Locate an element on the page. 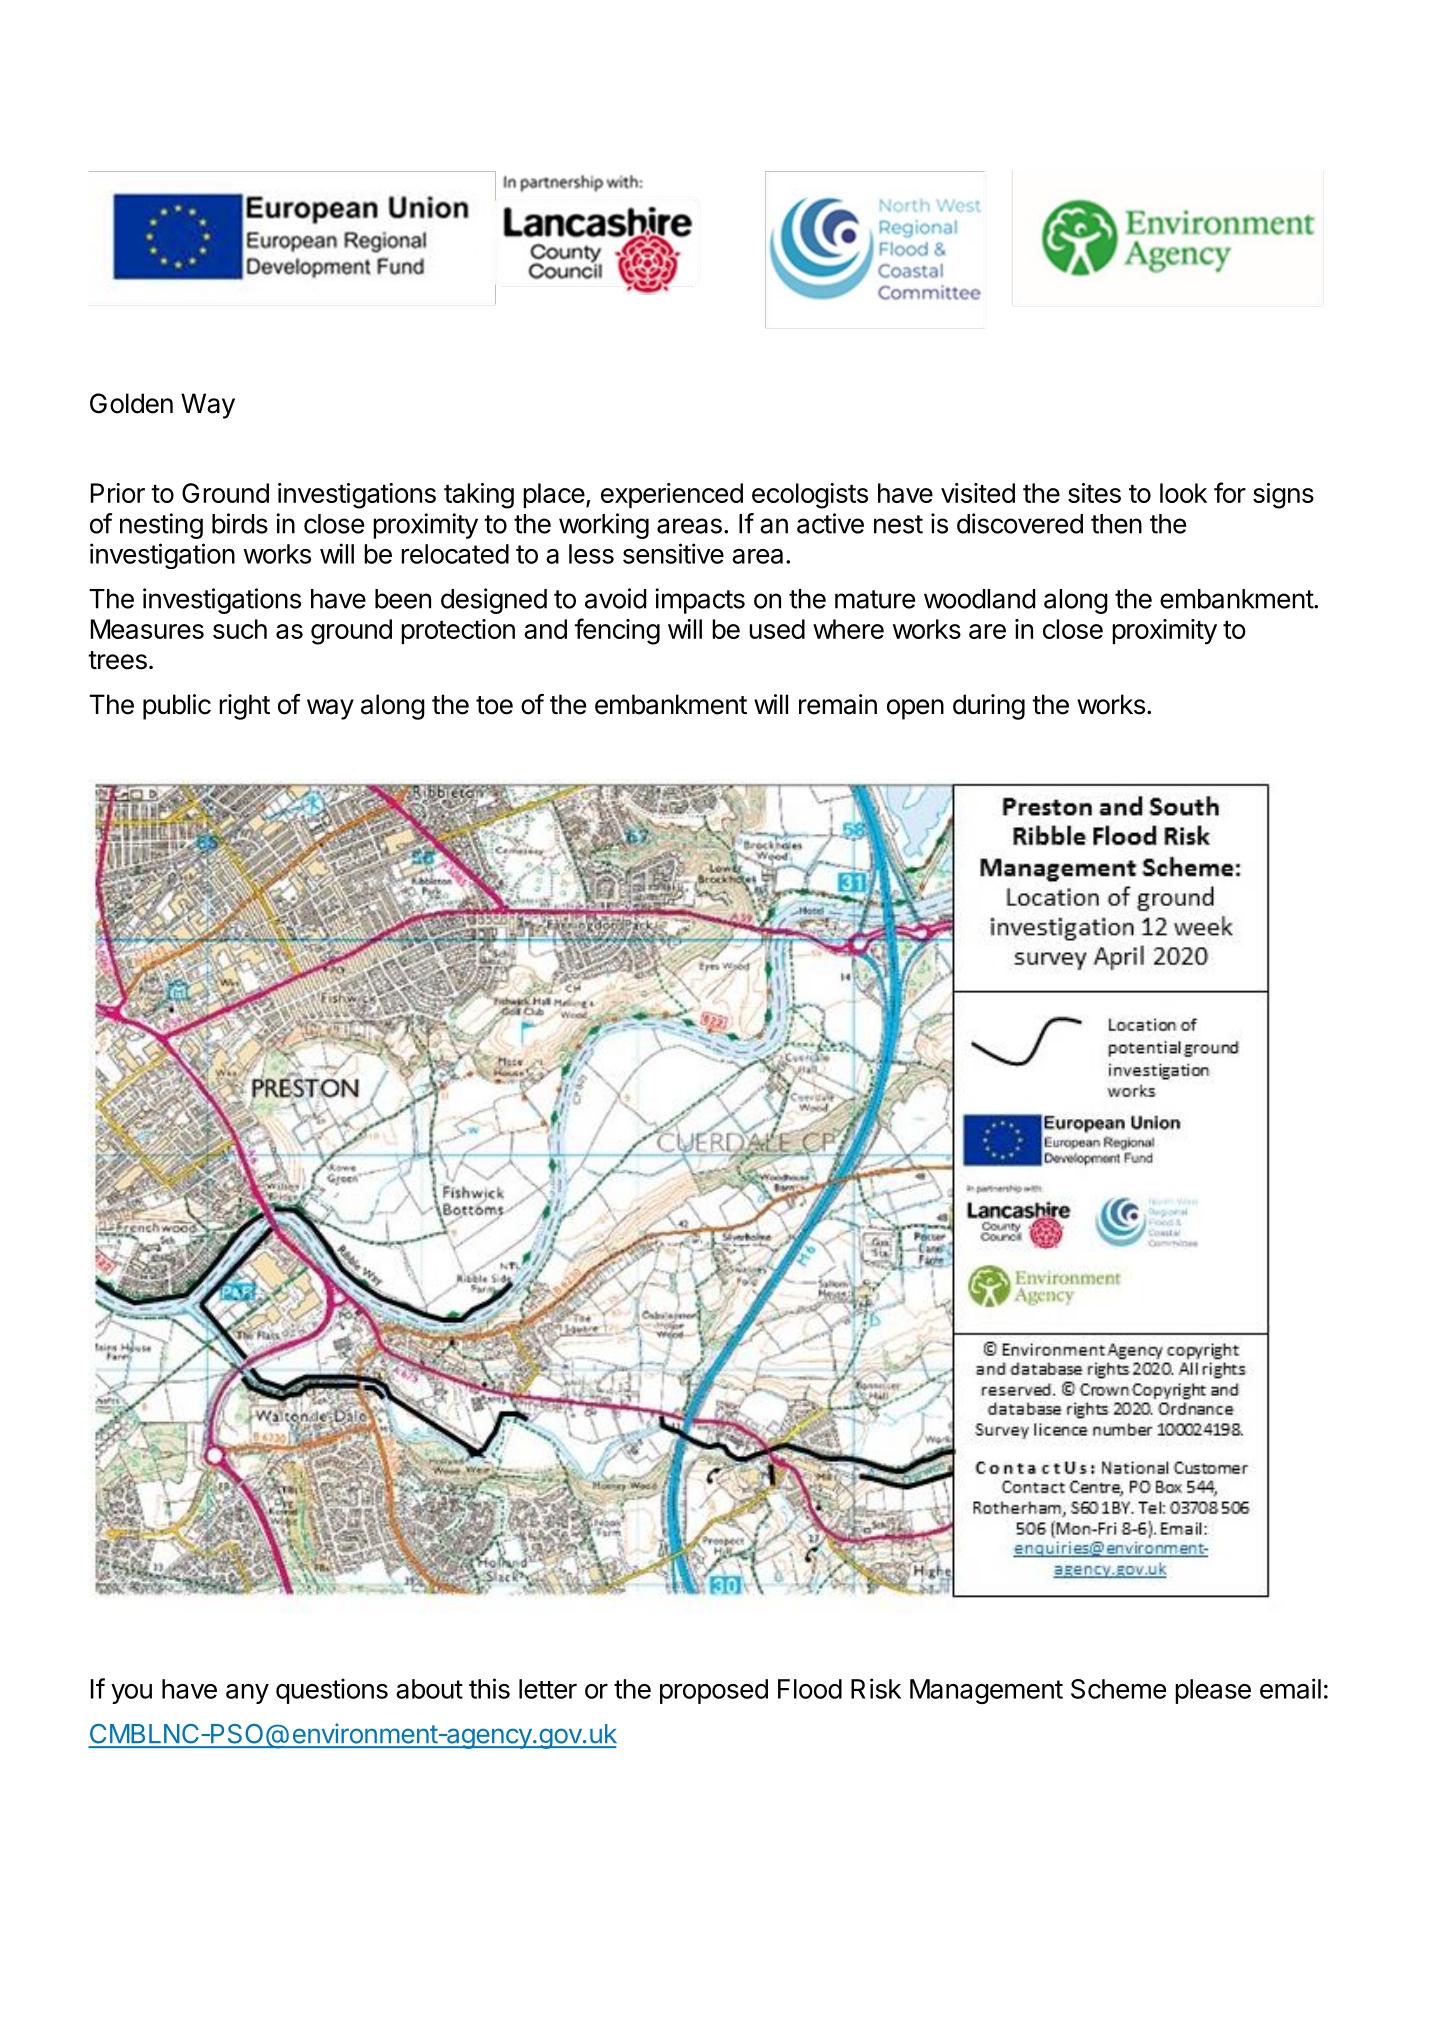 This document has height=2022, width=1429. remain is located at coordinates (838, 704).
